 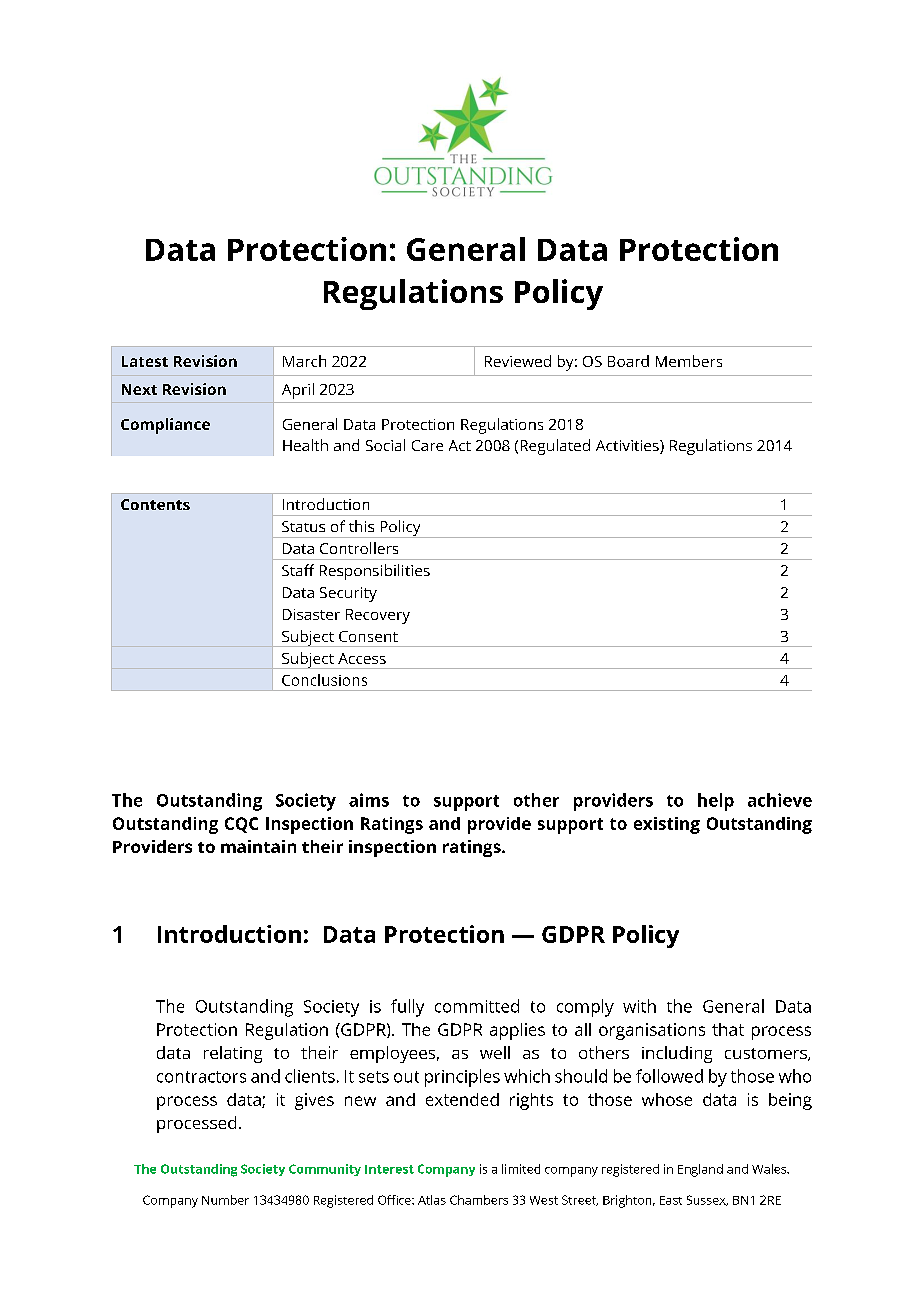 I want to click on Number, so click(x=225, y=1200).
